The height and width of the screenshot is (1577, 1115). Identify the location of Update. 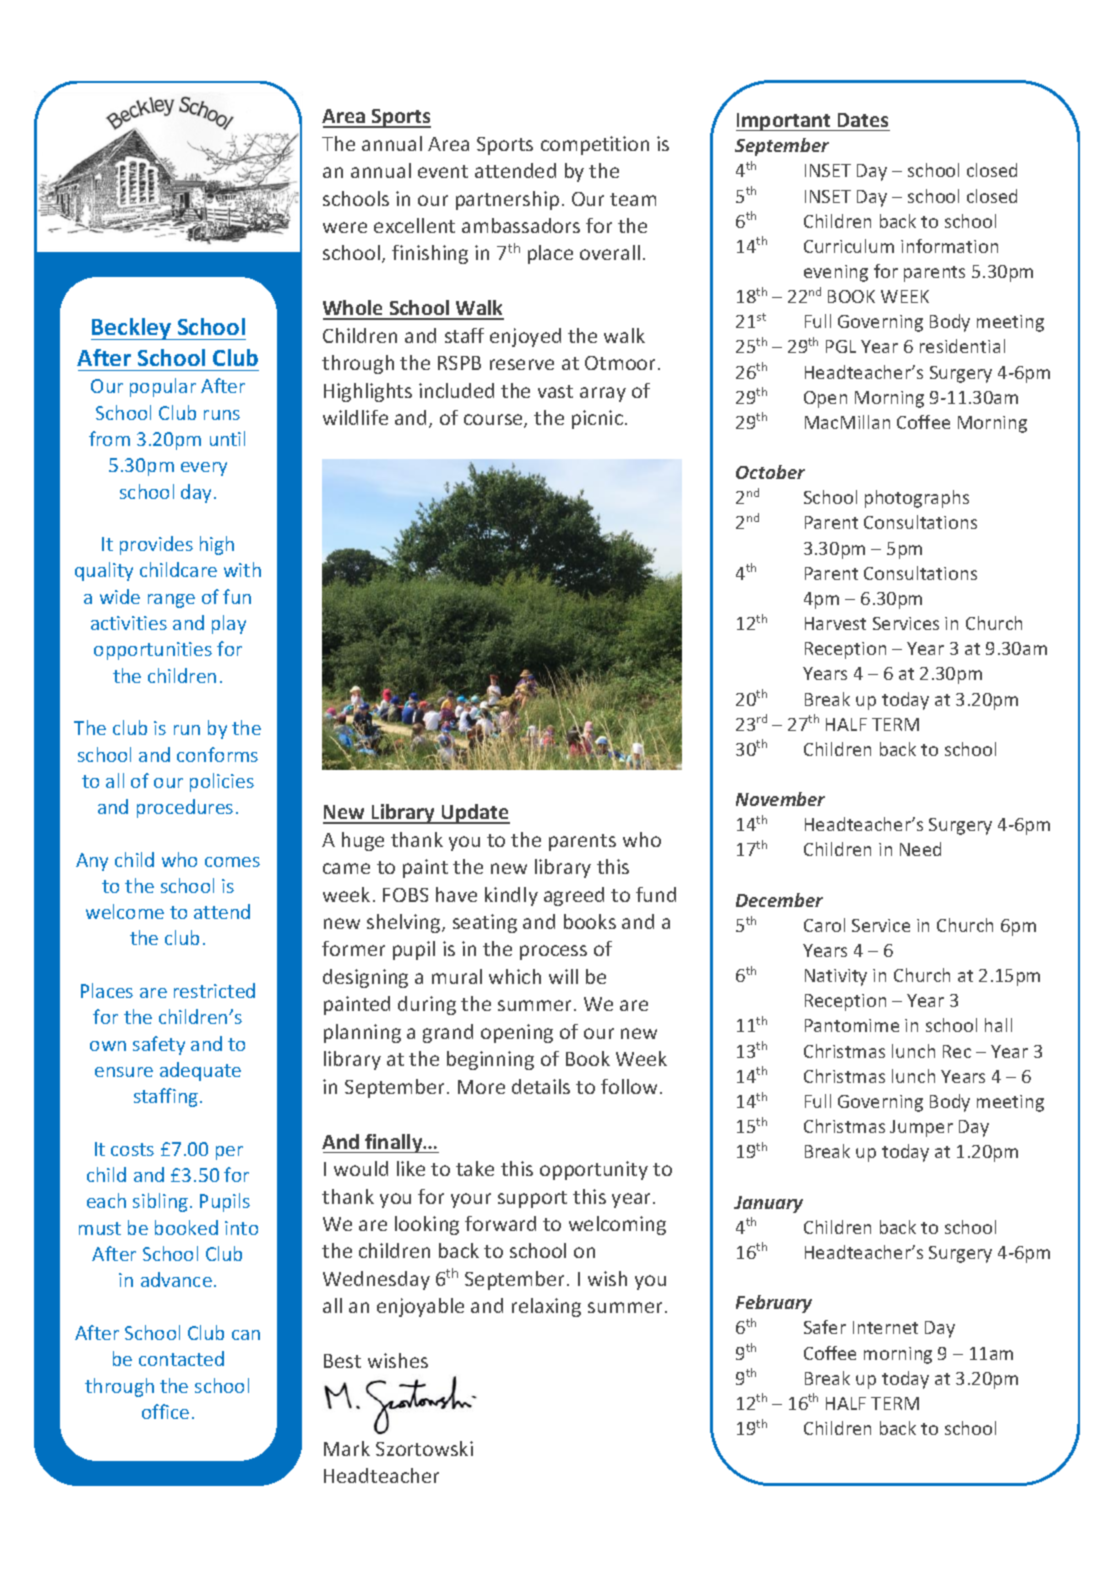
(475, 814).
